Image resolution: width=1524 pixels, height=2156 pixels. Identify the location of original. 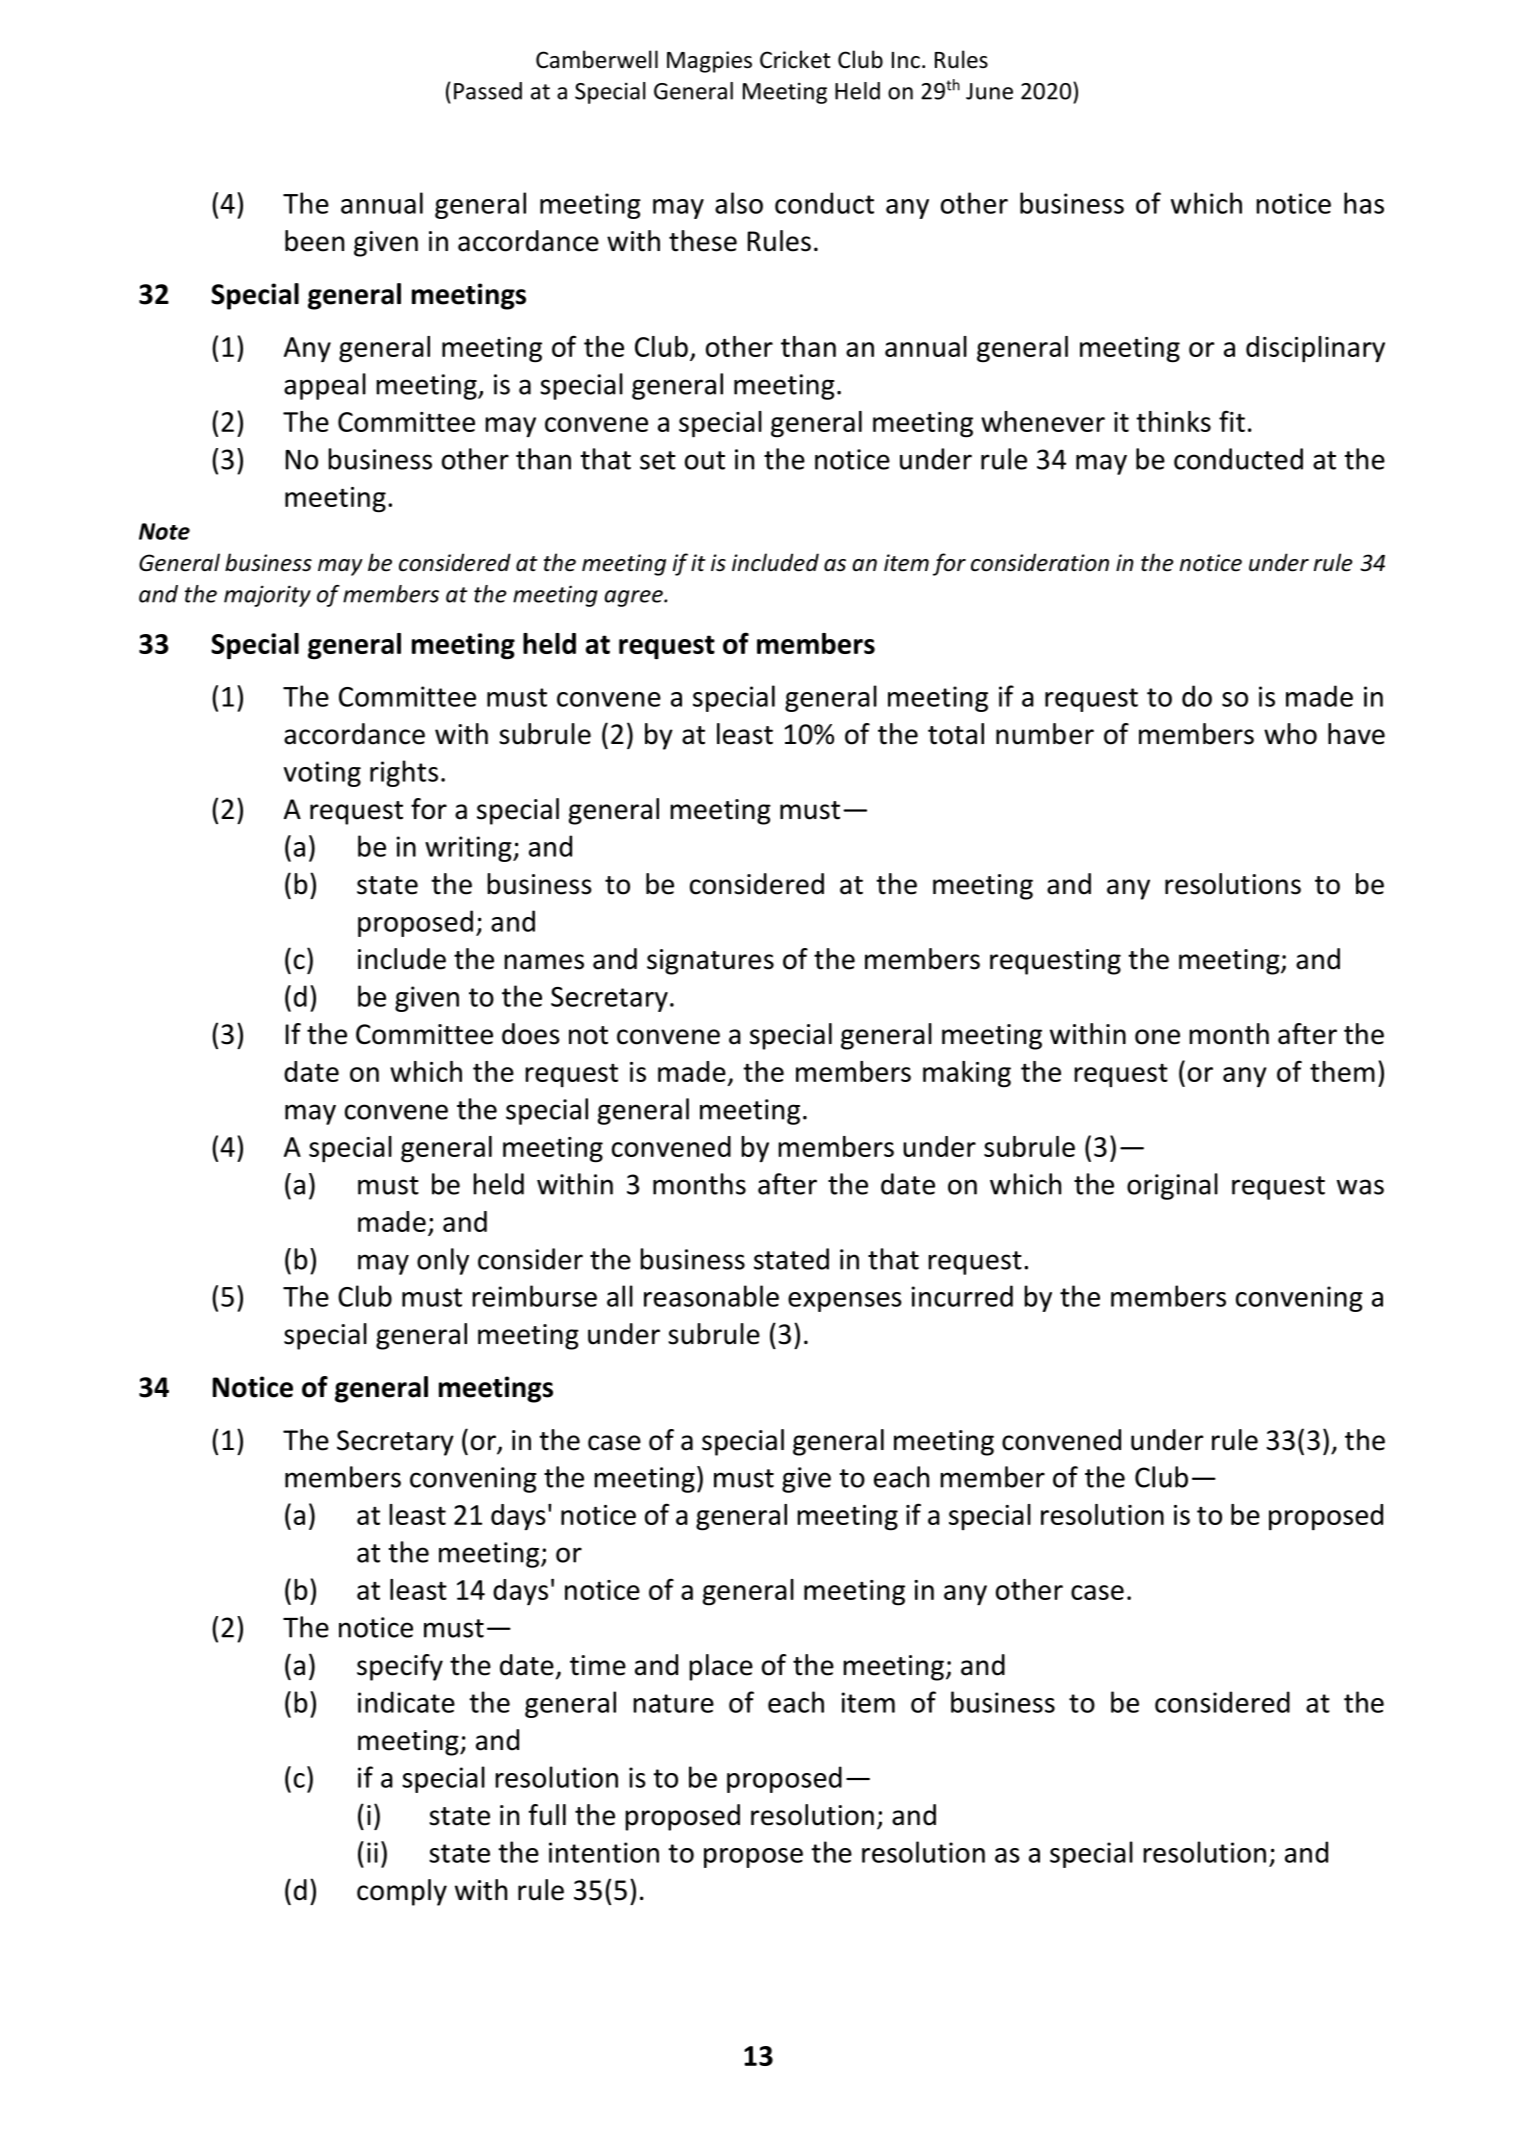
(1172, 1186).
